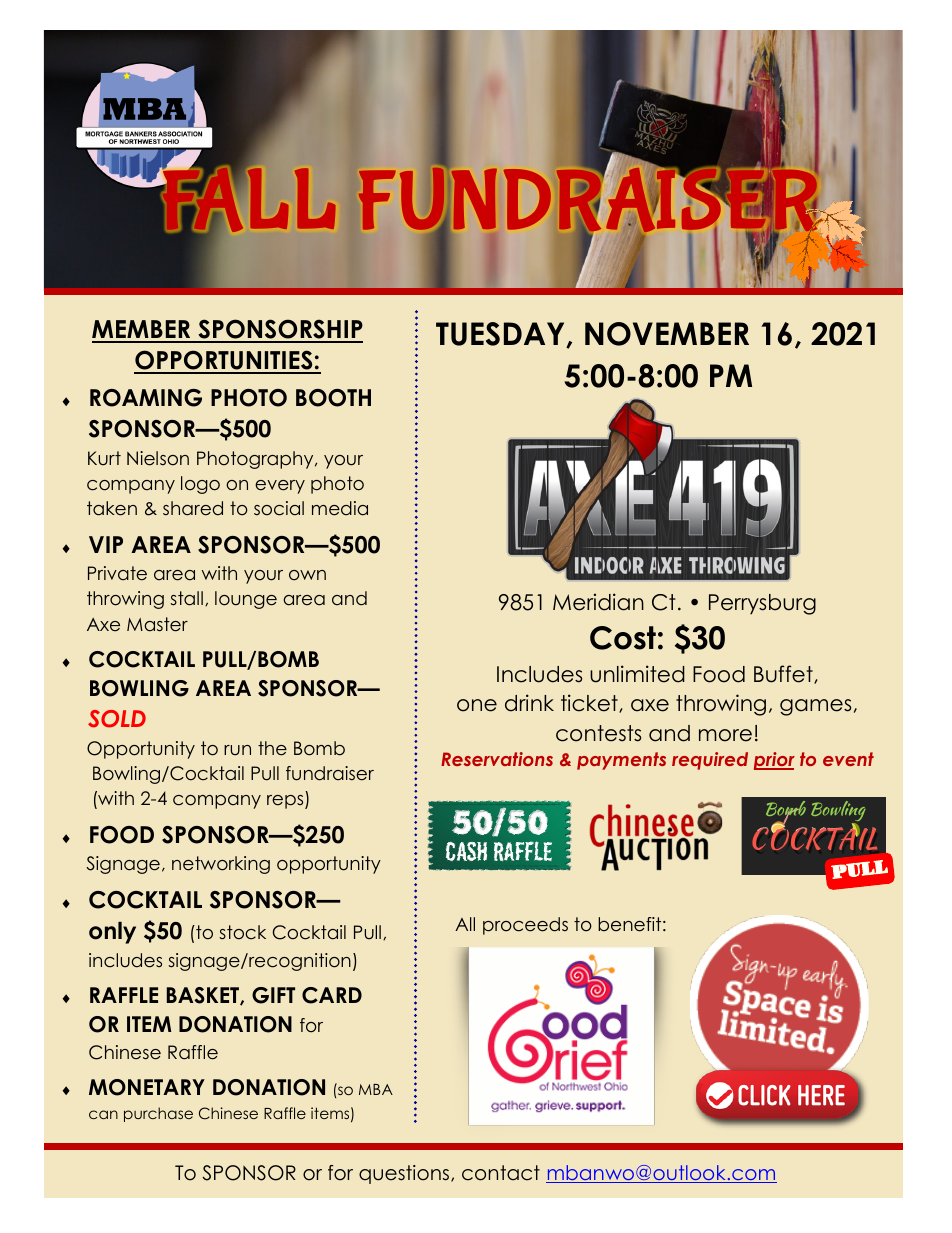  Describe the element at coordinates (774, 761) in the screenshot. I see `prior` at that location.
